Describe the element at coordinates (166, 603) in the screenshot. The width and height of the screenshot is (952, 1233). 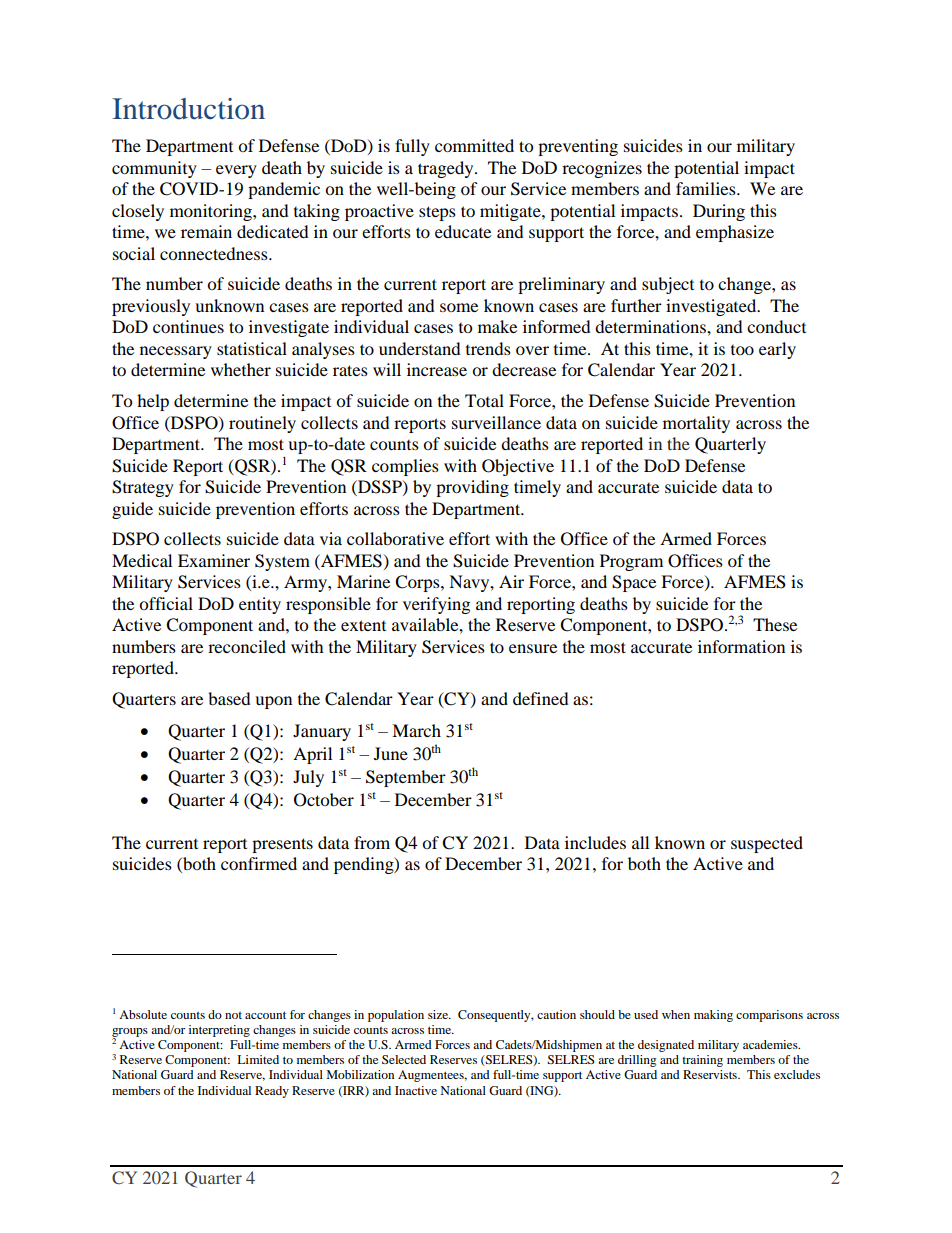
I see `official` at that location.
